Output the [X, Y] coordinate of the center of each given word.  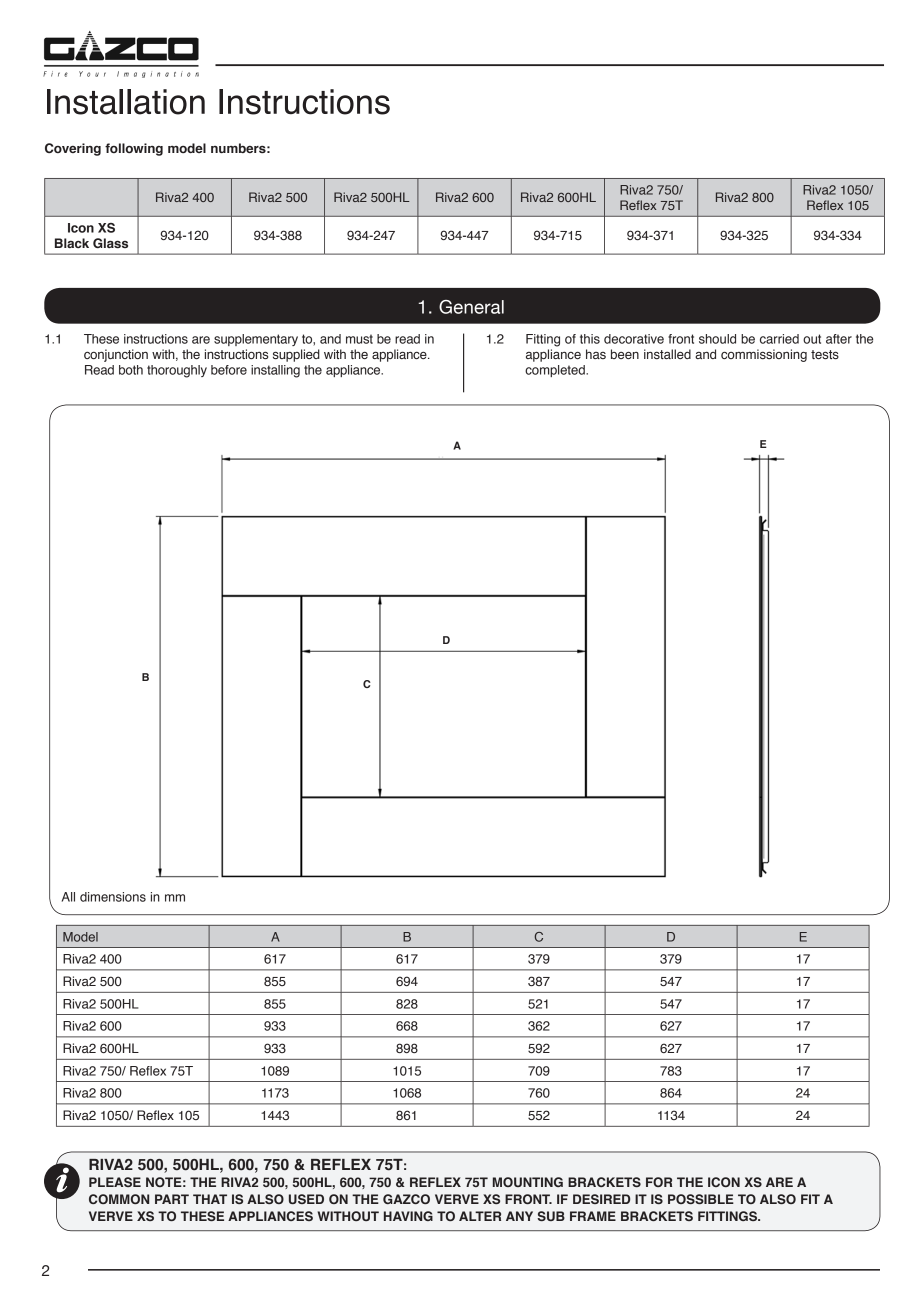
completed [556, 371]
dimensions [113, 897]
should [717, 339]
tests [825, 354]
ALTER [480, 1216]
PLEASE [115, 1182]
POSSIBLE [701, 1199]
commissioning [764, 355]
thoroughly [177, 371]
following [134, 149]
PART [172, 1199]
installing [275, 371]
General [471, 307]
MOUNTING [528, 1182]
